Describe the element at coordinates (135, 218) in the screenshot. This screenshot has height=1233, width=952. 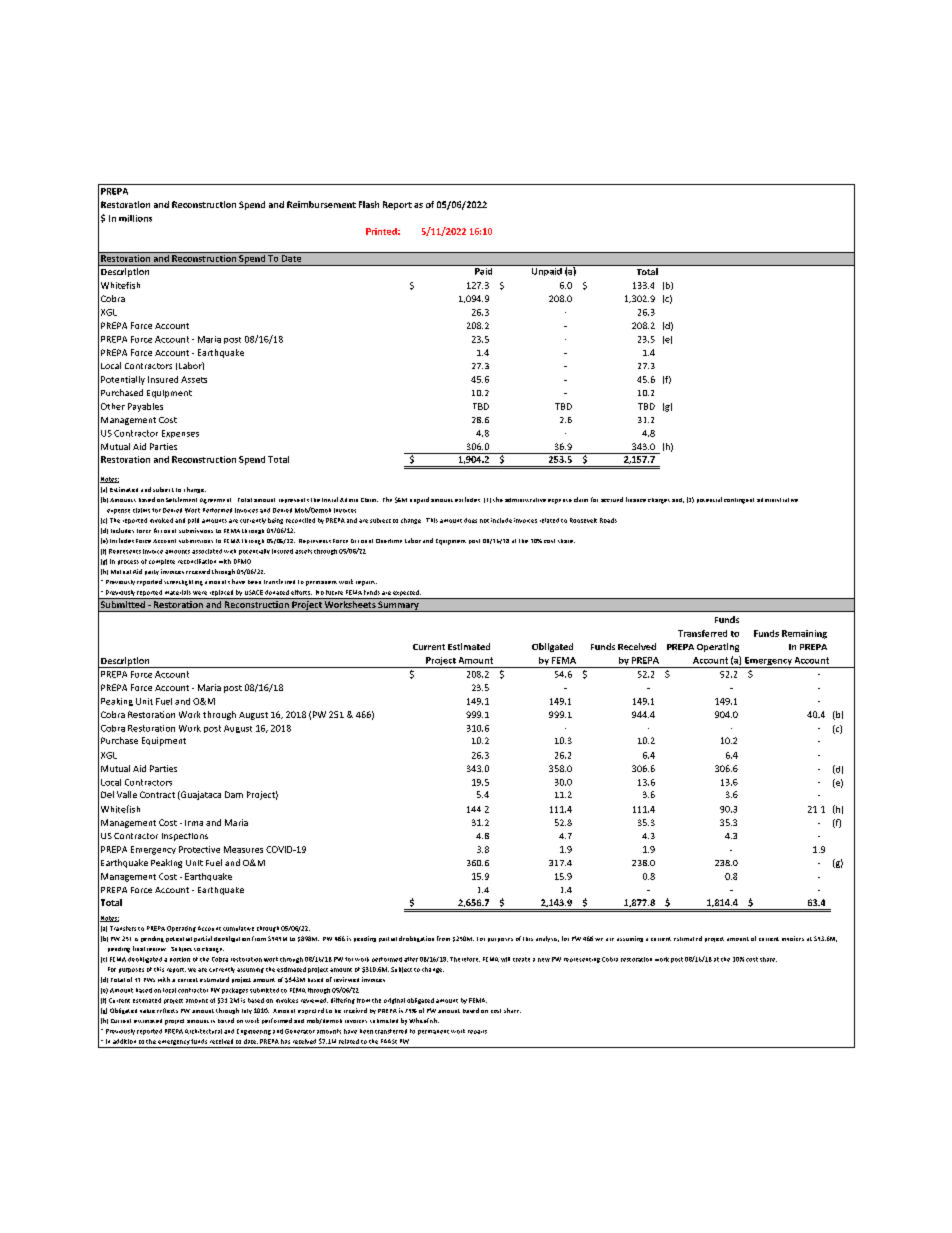
I see `millions` at that location.
